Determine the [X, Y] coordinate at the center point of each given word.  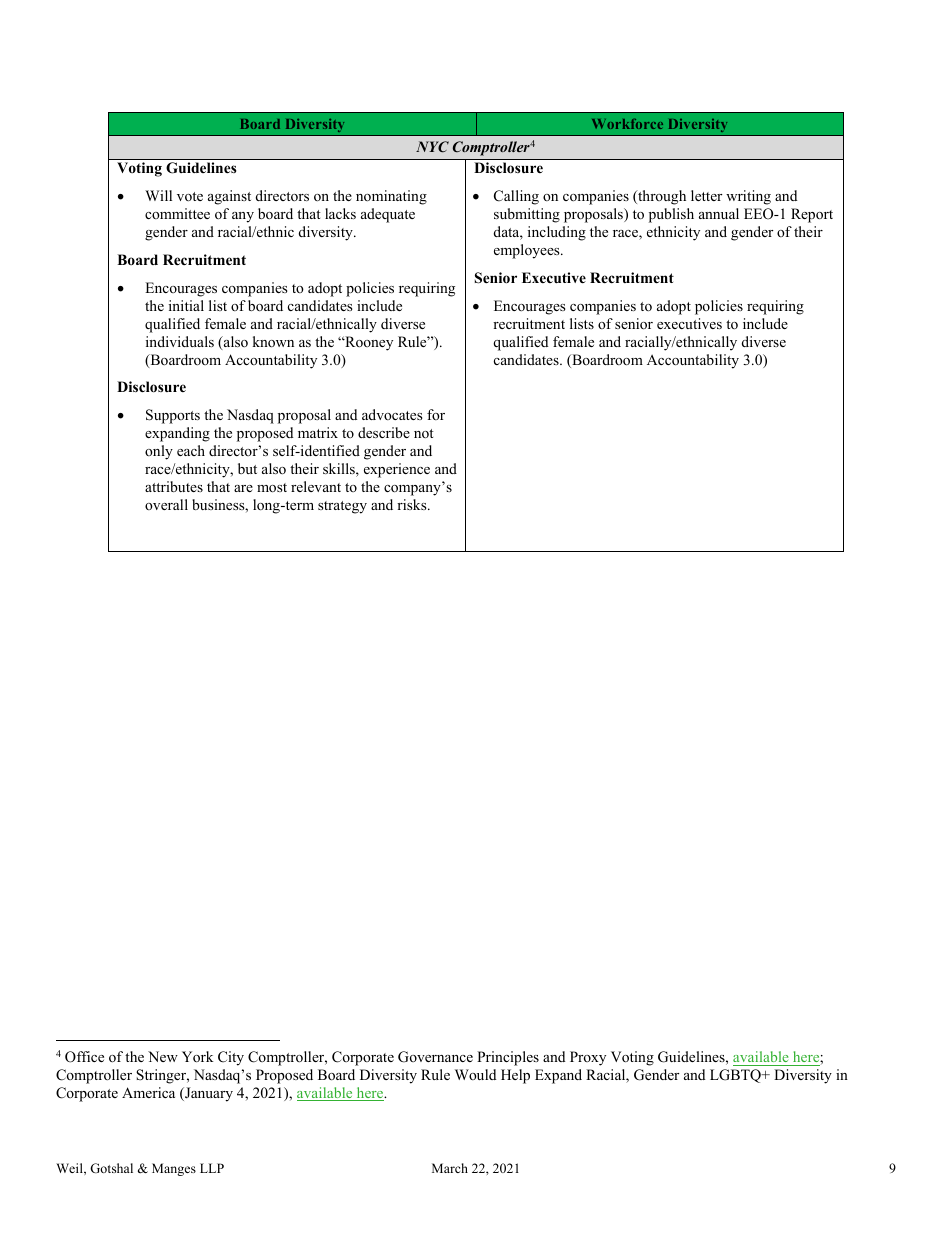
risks [413, 504]
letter [706, 195]
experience [397, 470]
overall [166, 504]
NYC [432, 147]
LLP [212, 1168]
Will [158, 195]
